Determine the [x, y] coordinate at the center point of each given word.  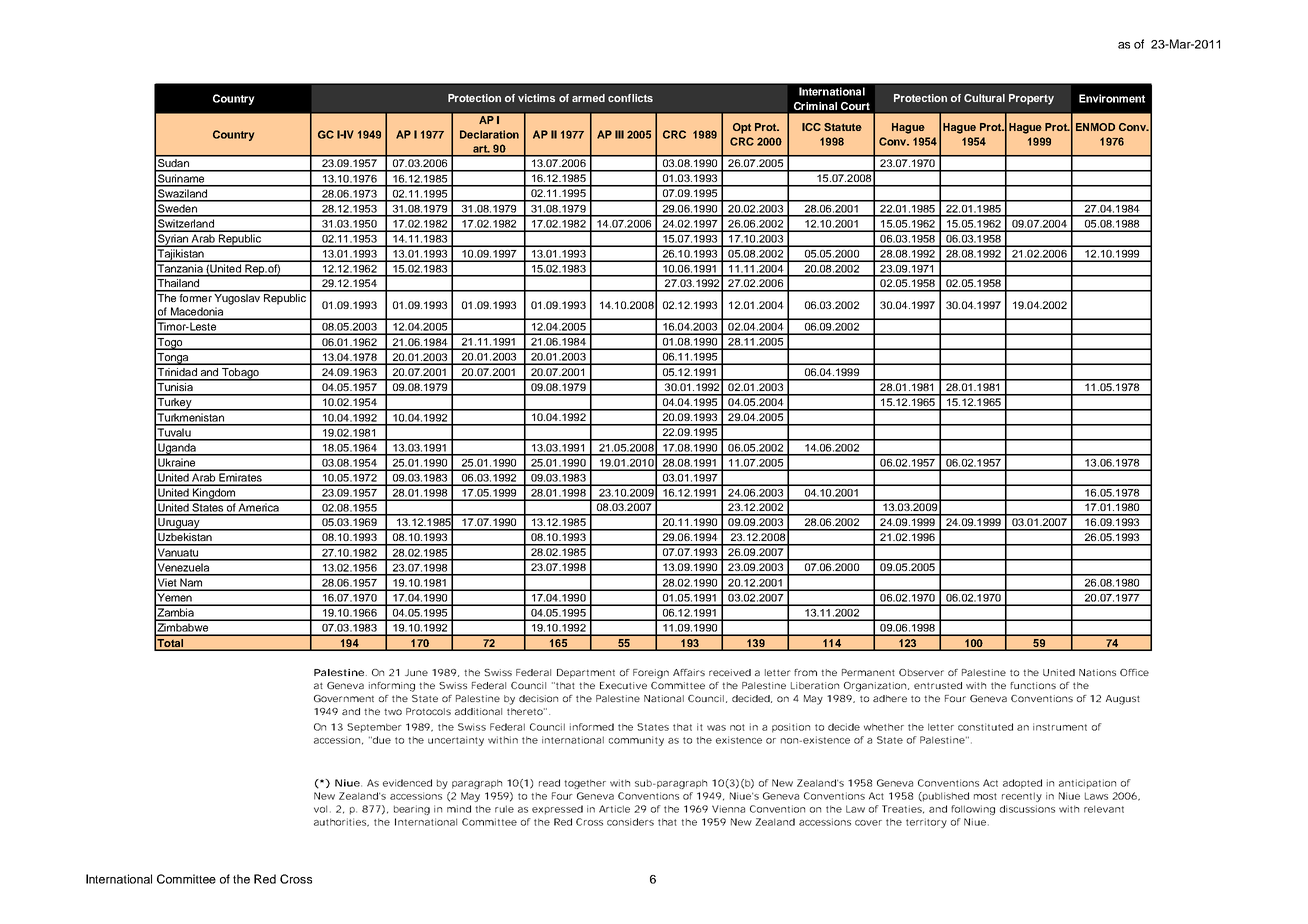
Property [1031, 99]
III [619, 134]
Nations [1097, 672]
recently [1022, 797]
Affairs [689, 672]
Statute [843, 127]
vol [320, 809]
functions [1033, 685]
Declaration [489, 134]
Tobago [240, 374]
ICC [811, 127]
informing [392, 687]
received [730, 672]
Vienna [728, 809]
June [416, 672]
